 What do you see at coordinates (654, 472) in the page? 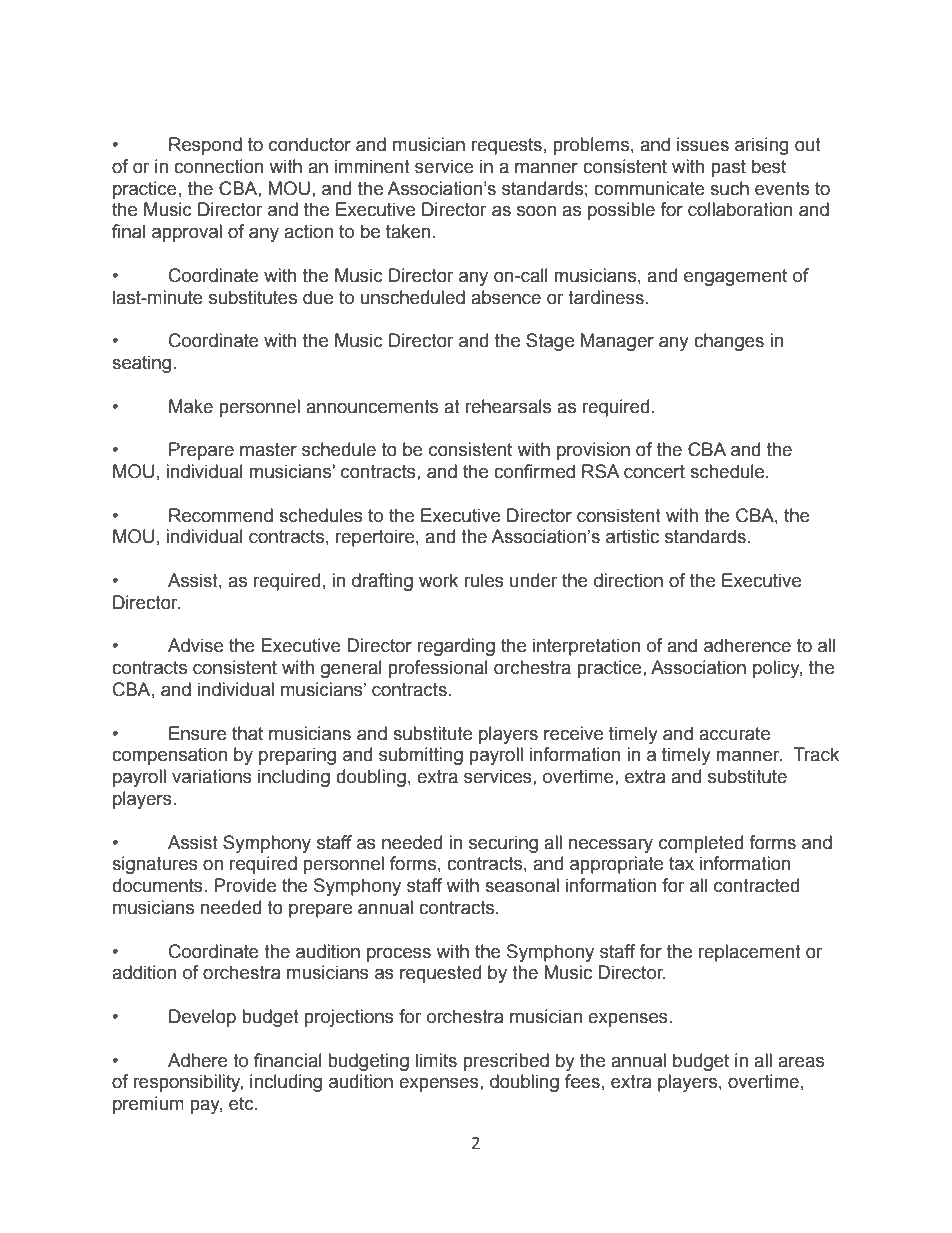
I see `concert` at bounding box center [654, 472].
